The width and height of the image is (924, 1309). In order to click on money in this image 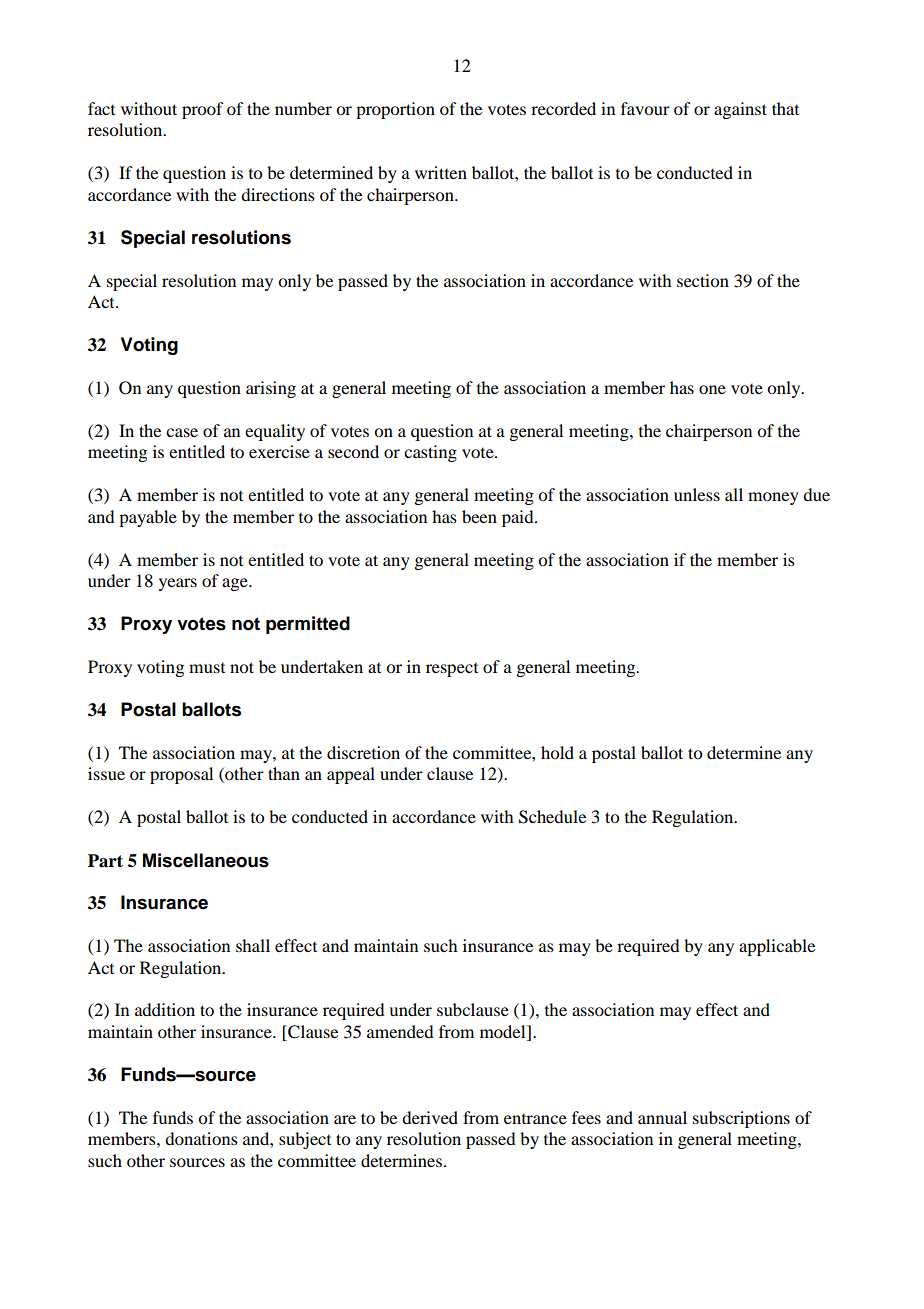, I will do `click(773, 498)`.
